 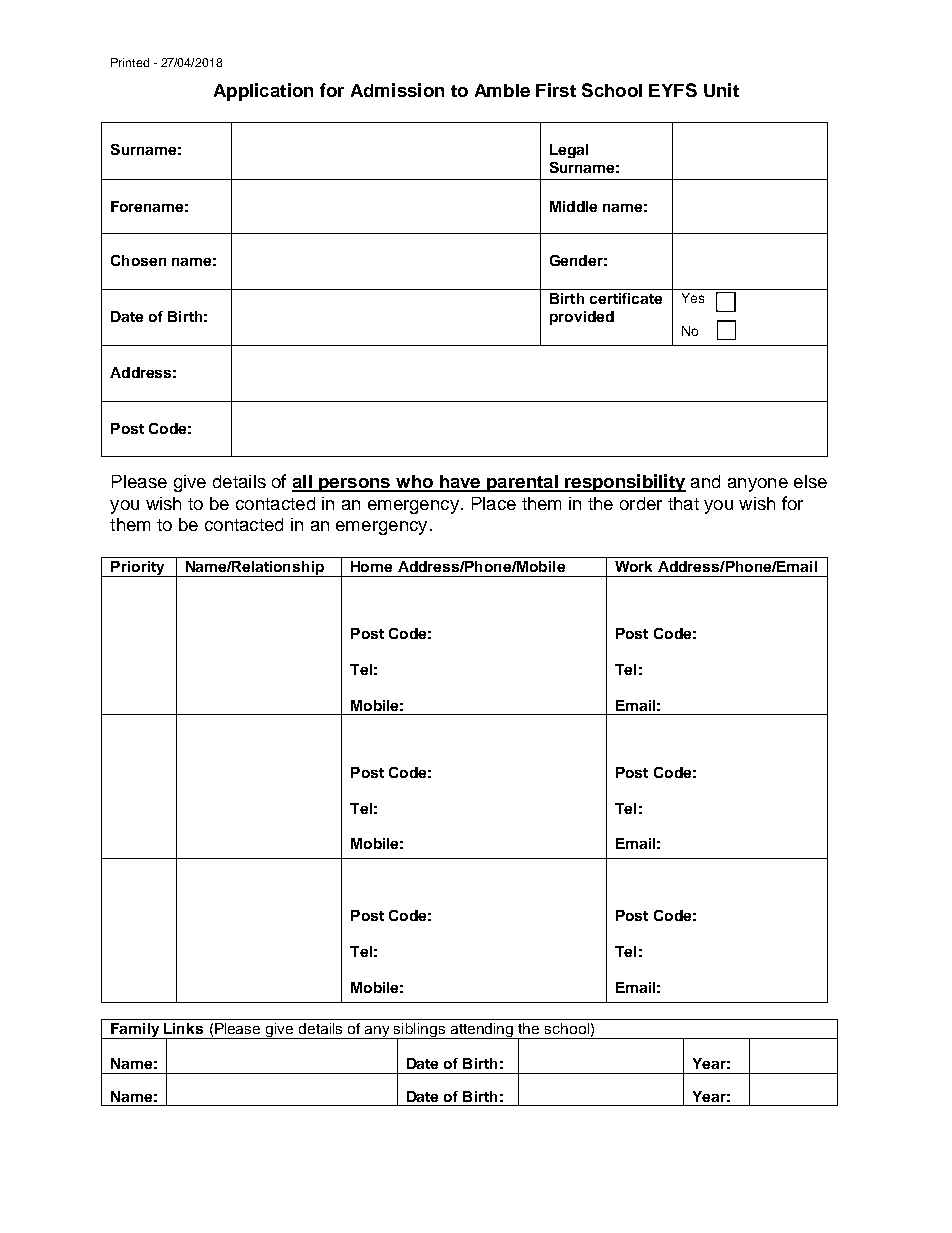 I want to click on Application, so click(x=263, y=92).
